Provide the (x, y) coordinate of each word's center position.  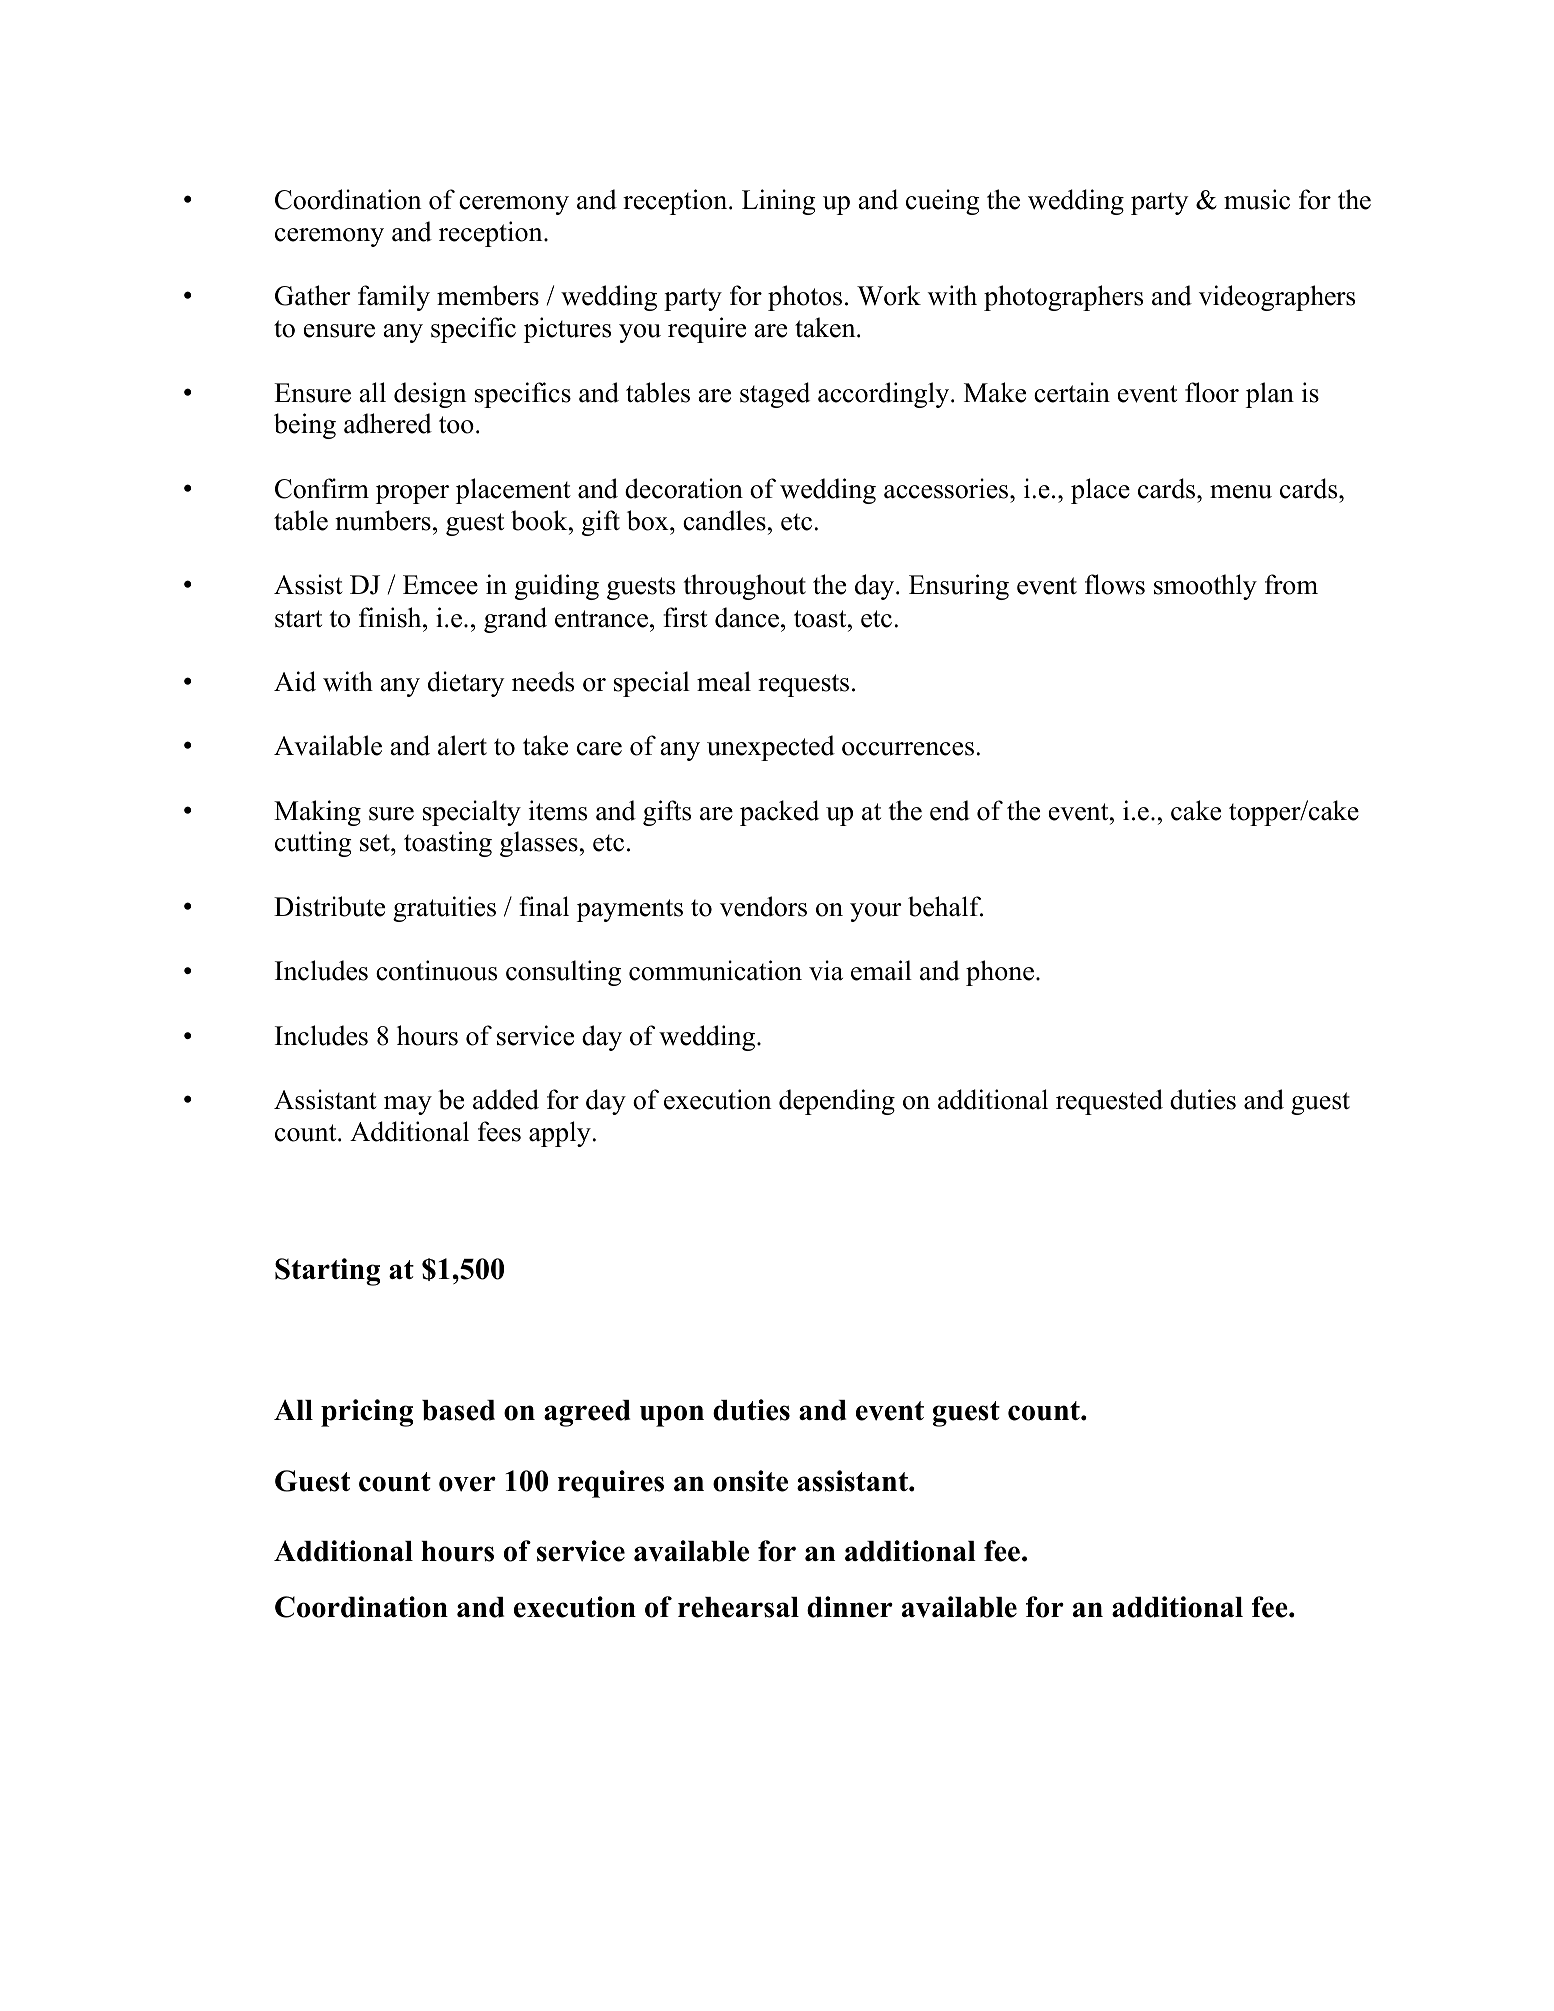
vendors (763, 906)
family (394, 298)
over (467, 1484)
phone (1000, 973)
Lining (779, 202)
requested (1109, 1102)
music (1257, 199)
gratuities (444, 909)
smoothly (1205, 587)
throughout (744, 587)
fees (499, 1131)
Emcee (440, 585)
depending (837, 1102)
